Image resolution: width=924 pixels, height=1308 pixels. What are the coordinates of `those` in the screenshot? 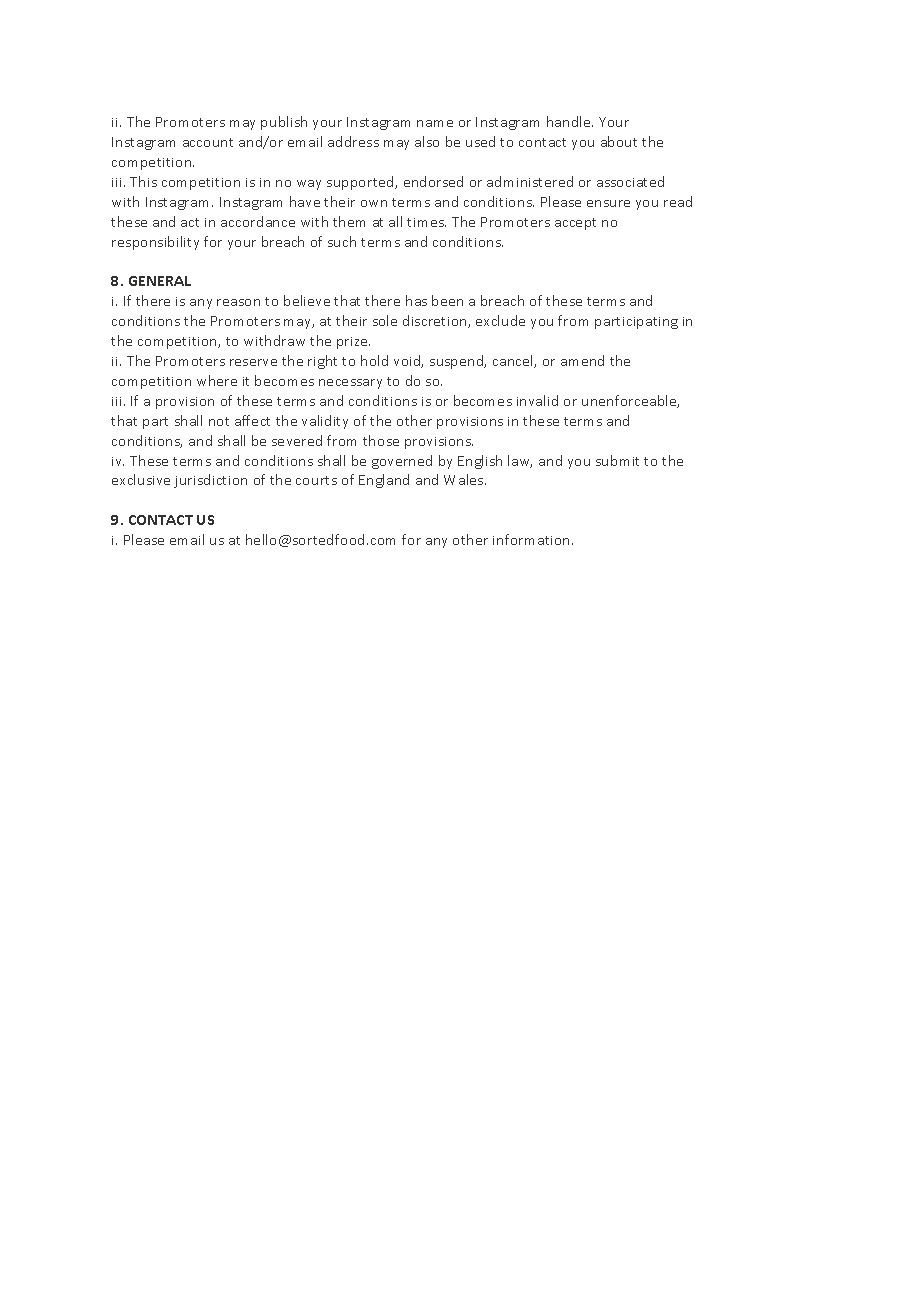 It's located at (381, 440).
